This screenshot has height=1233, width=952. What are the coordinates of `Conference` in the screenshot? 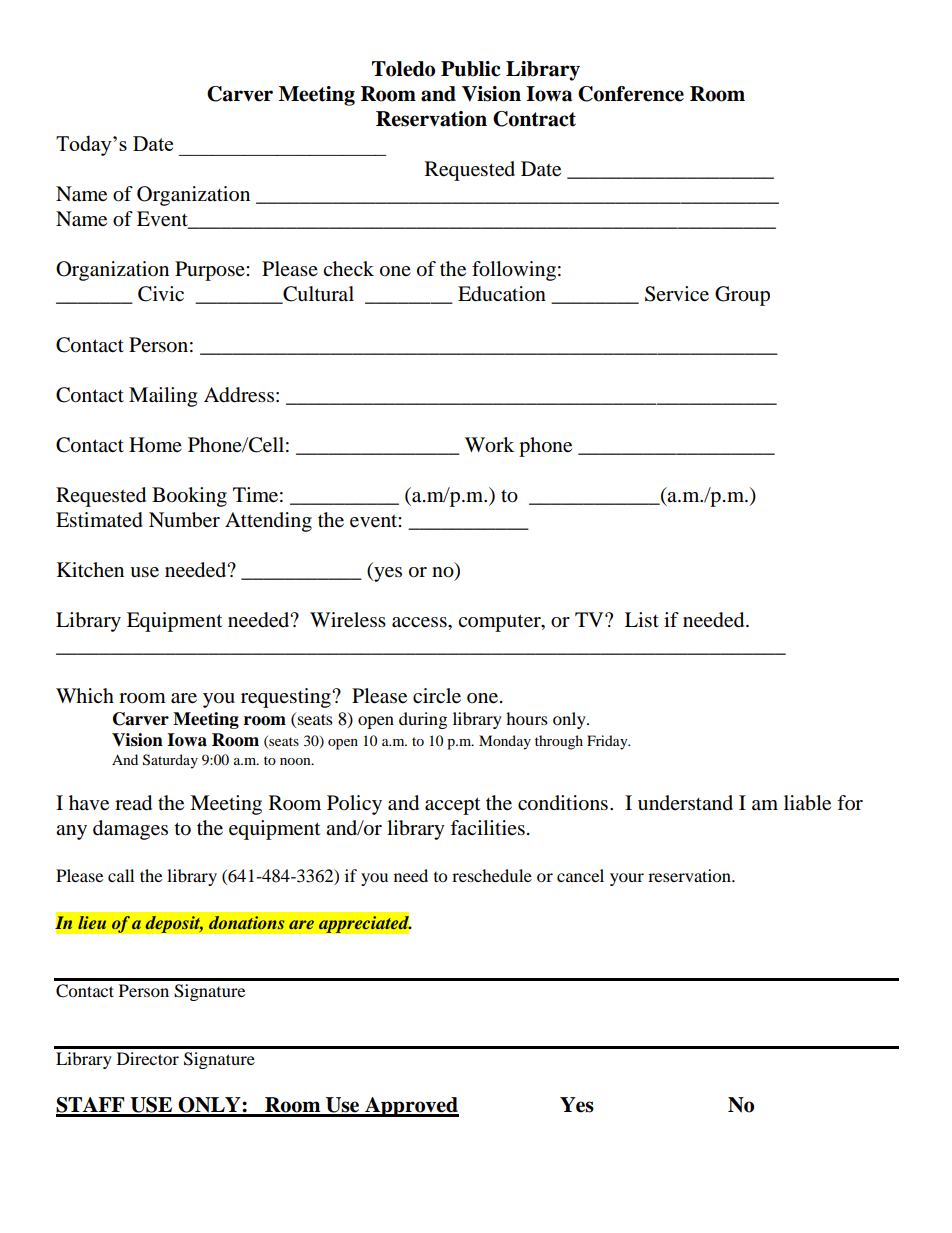 It's located at (631, 94).
